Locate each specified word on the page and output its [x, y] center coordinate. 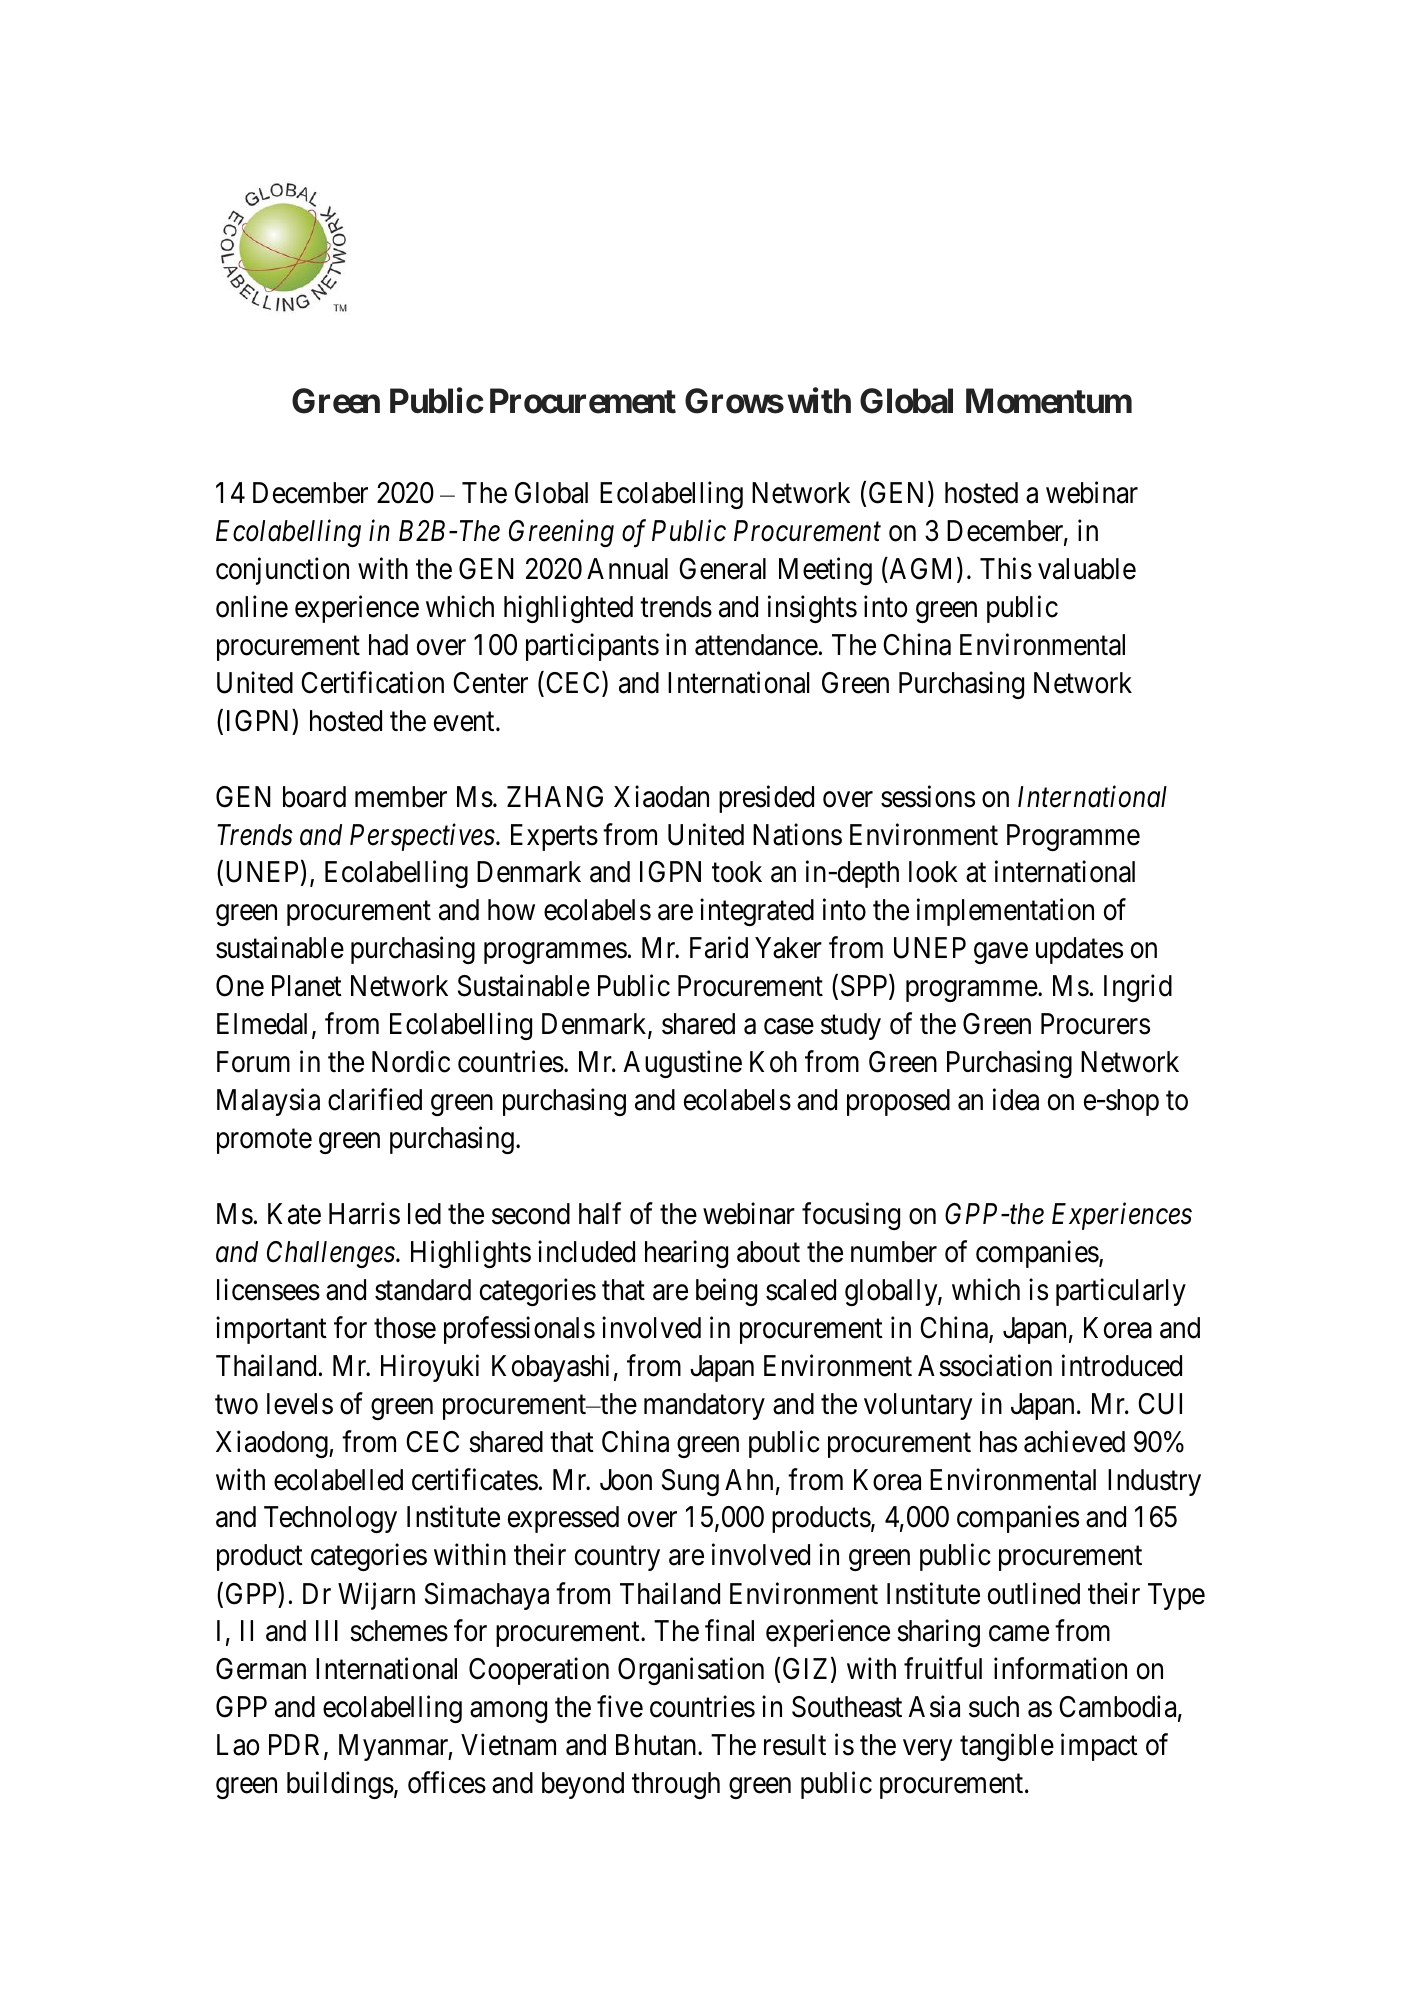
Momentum [1049, 401]
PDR [297, 1746]
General [722, 569]
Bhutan [657, 1745]
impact [1099, 1747]
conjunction [282, 571]
